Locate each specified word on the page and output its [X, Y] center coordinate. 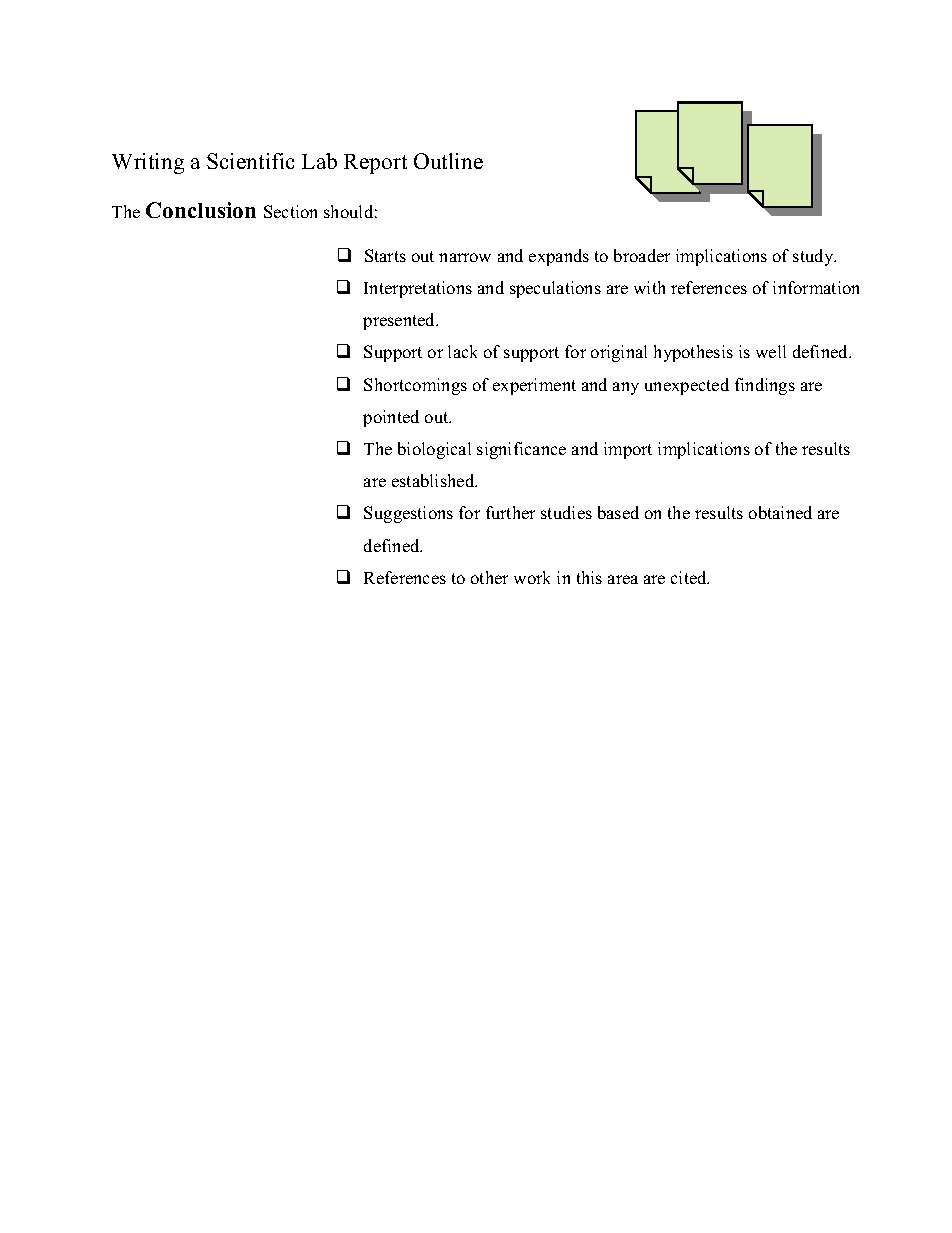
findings [765, 386]
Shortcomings [415, 386]
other [489, 577]
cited [690, 577]
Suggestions [408, 514]
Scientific [250, 161]
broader [642, 255]
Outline [448, 161]
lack [462, 351]
